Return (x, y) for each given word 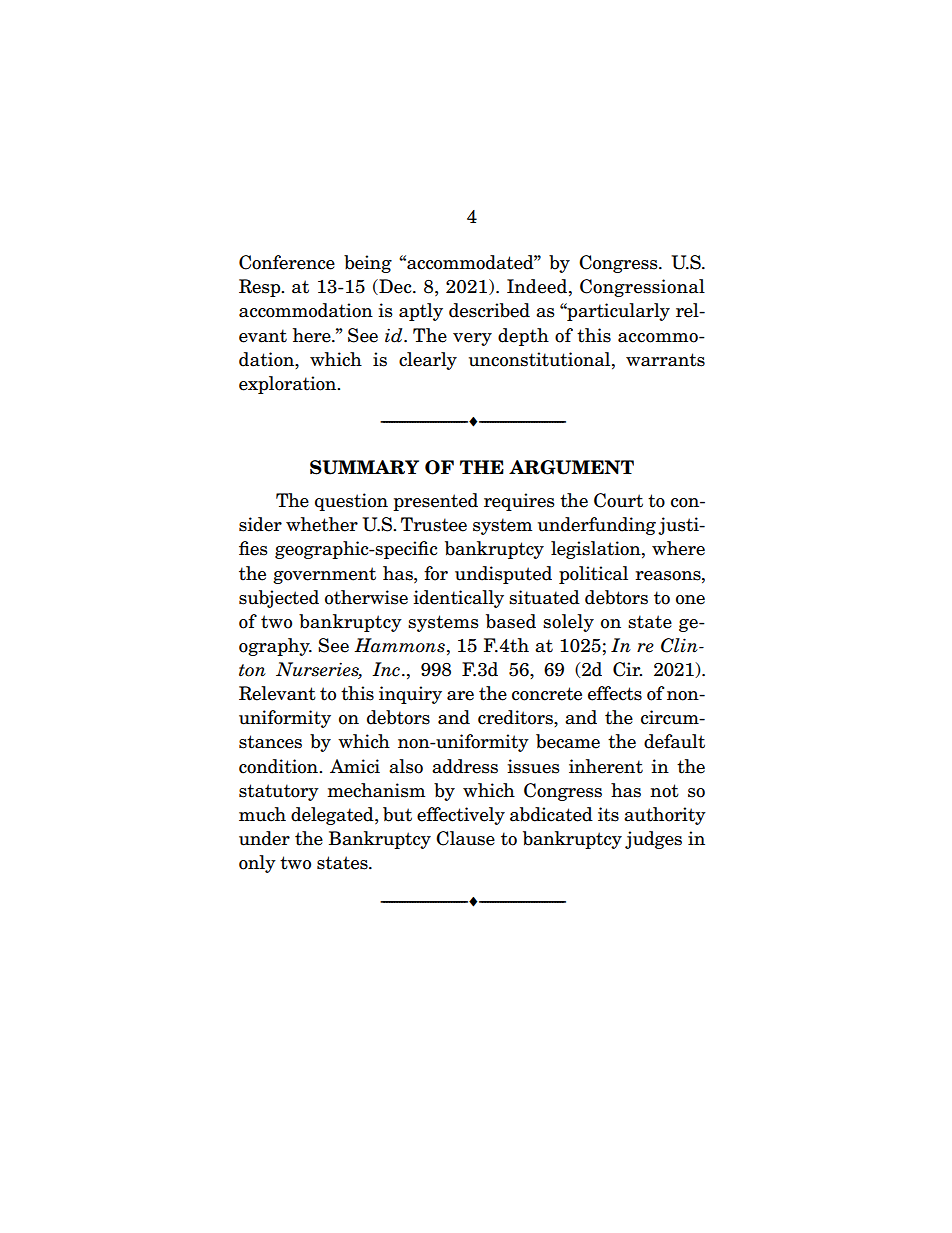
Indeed (537, 286)
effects (615, 693)
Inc (386, 669)
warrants (665, 360)
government (324, 575)
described (489, 310)
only (257, 864)
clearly (428, 361)
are (460, 696)
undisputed (503, 575)
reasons (669, 576)
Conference (287, 262)
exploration (289, 385)
